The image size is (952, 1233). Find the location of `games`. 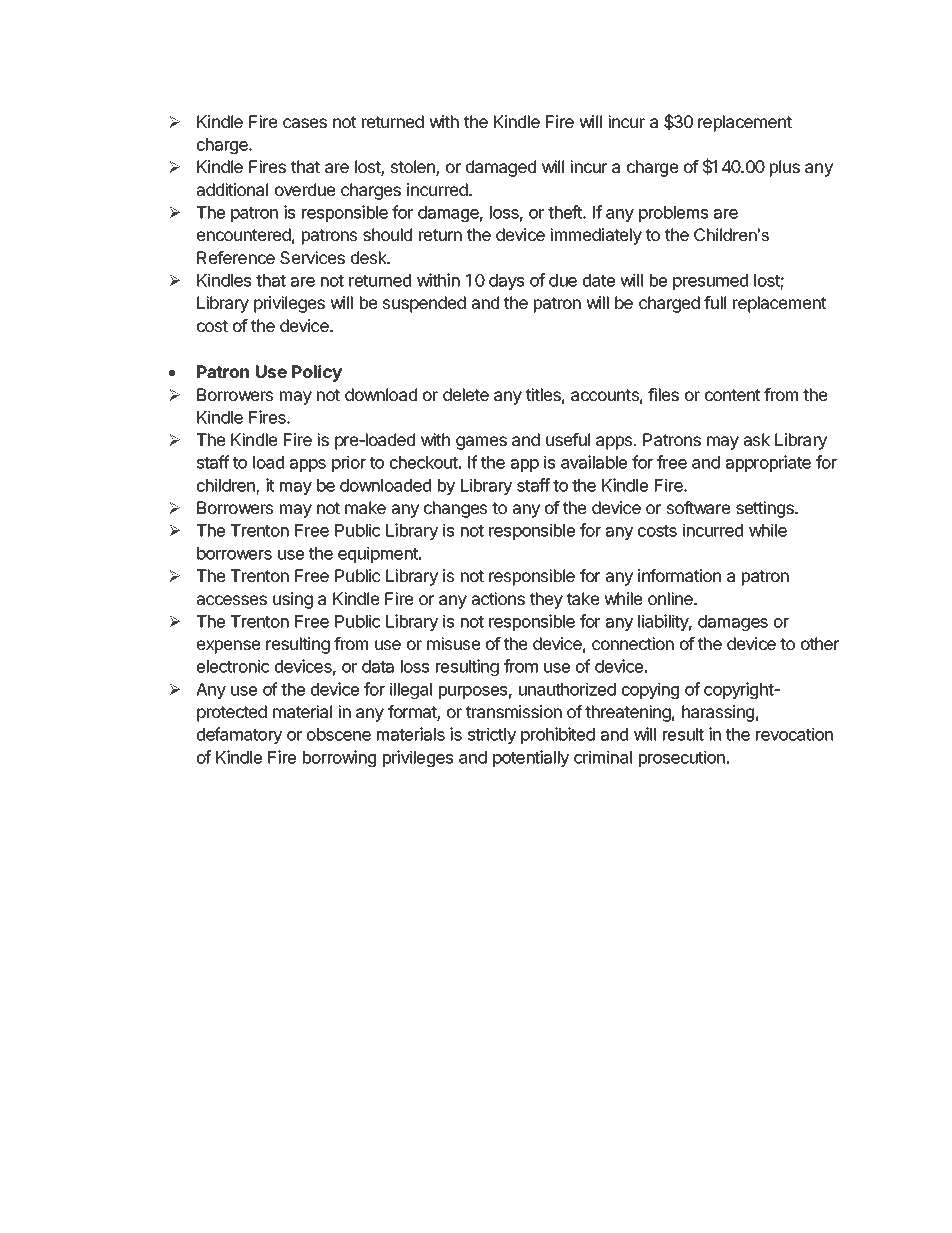

games is located at coordinates (481, 443).
